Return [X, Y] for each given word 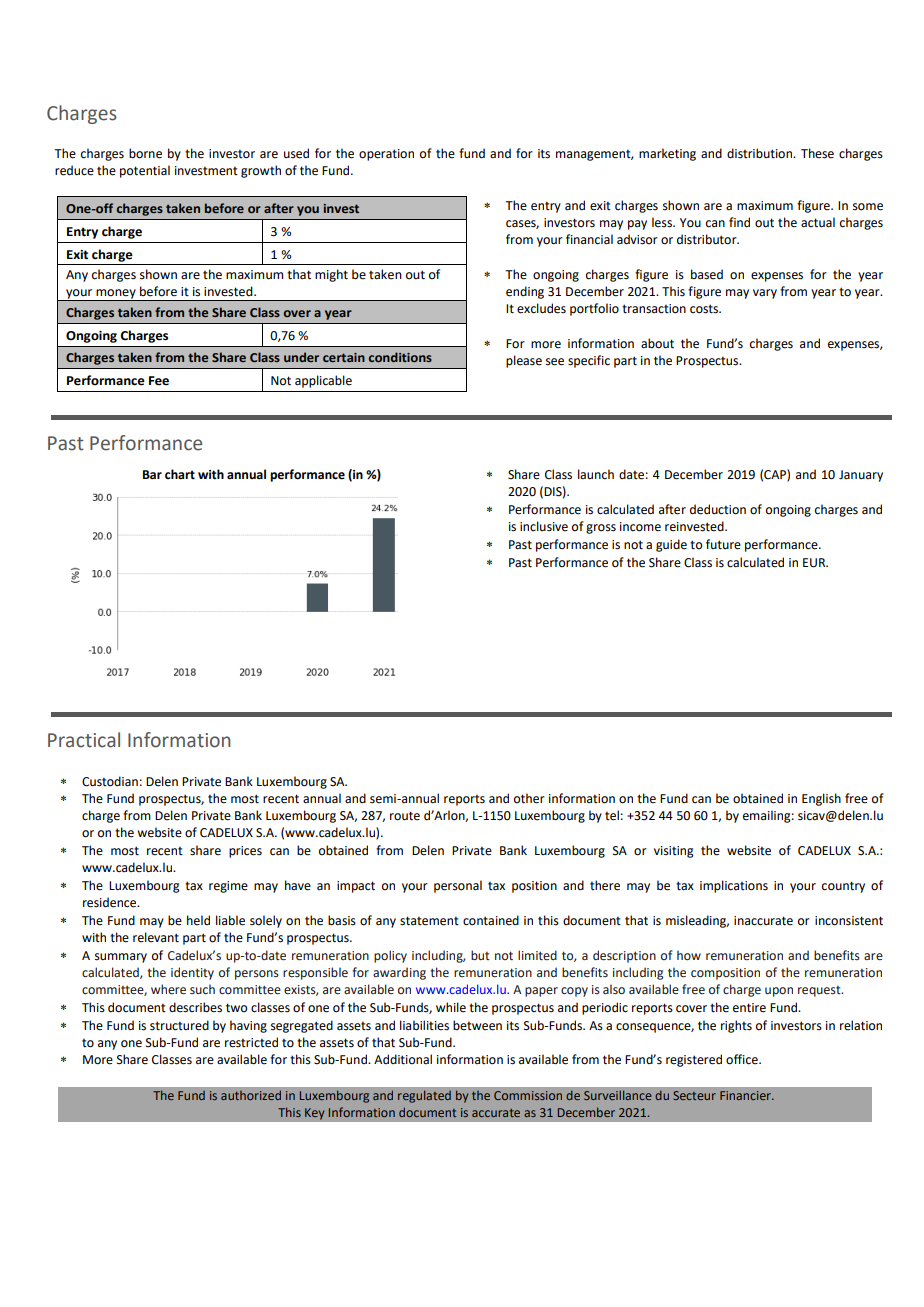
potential [145, 171]
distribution [760, 153]
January [861, 476]
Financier [746, 1095]
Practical [84, 740]
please [524, 361]
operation [386, 155]
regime [228, 887]
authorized [251, 1095]
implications [734, 886]
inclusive [544, 526]
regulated [424, 1096]
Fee [159, 381]
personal [458, 886]
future [723, 544]
